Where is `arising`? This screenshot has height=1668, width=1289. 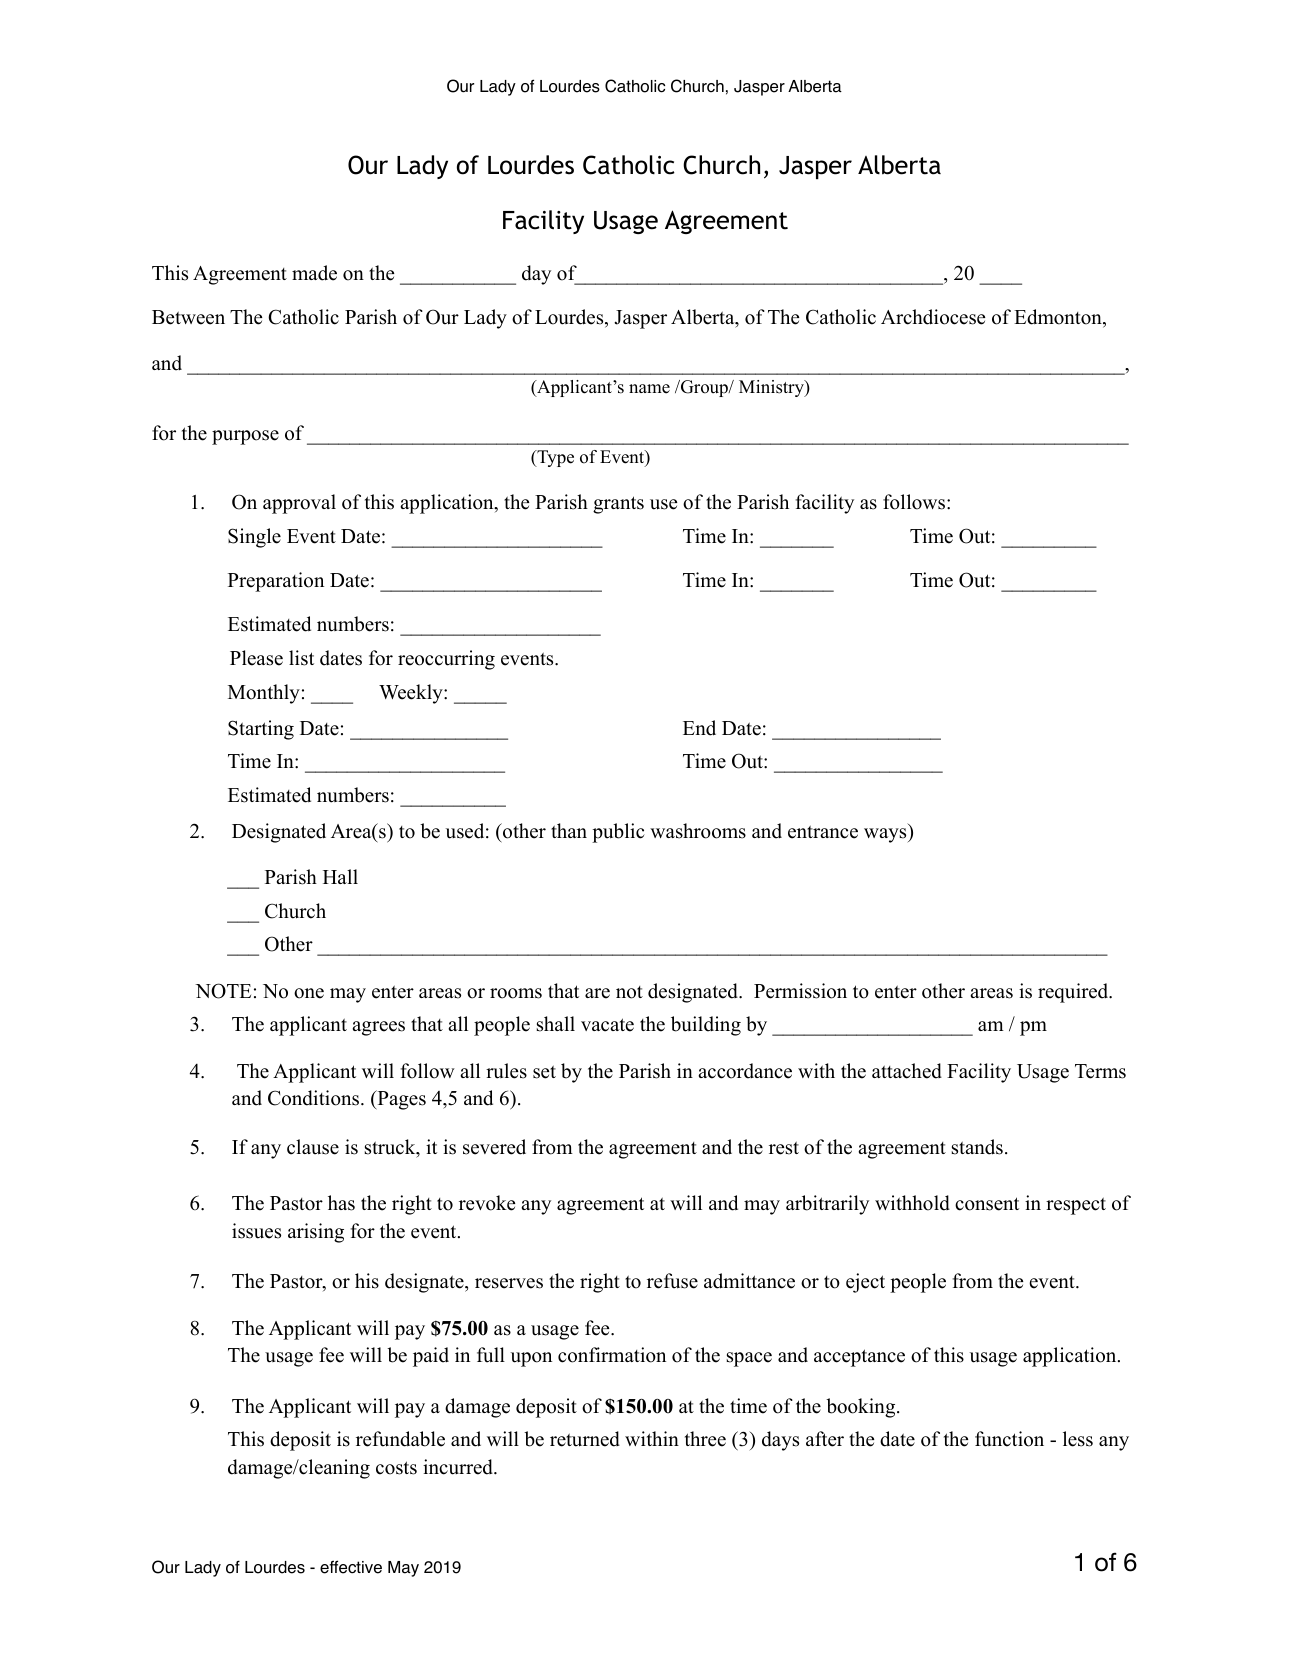
arising is located at coordinates (316, 1233).
